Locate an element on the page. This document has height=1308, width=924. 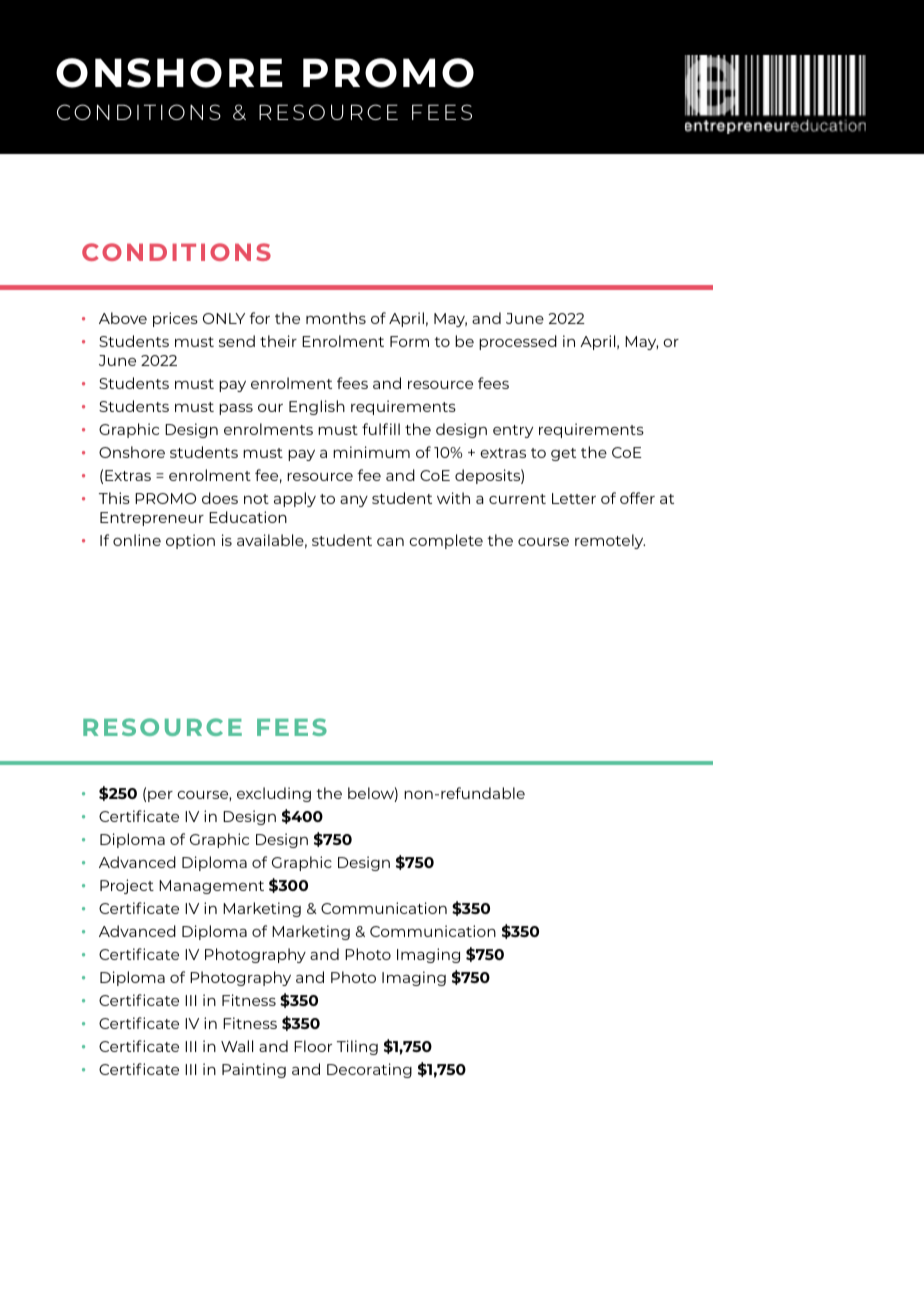
Form is located at coordinates (409, 341).
